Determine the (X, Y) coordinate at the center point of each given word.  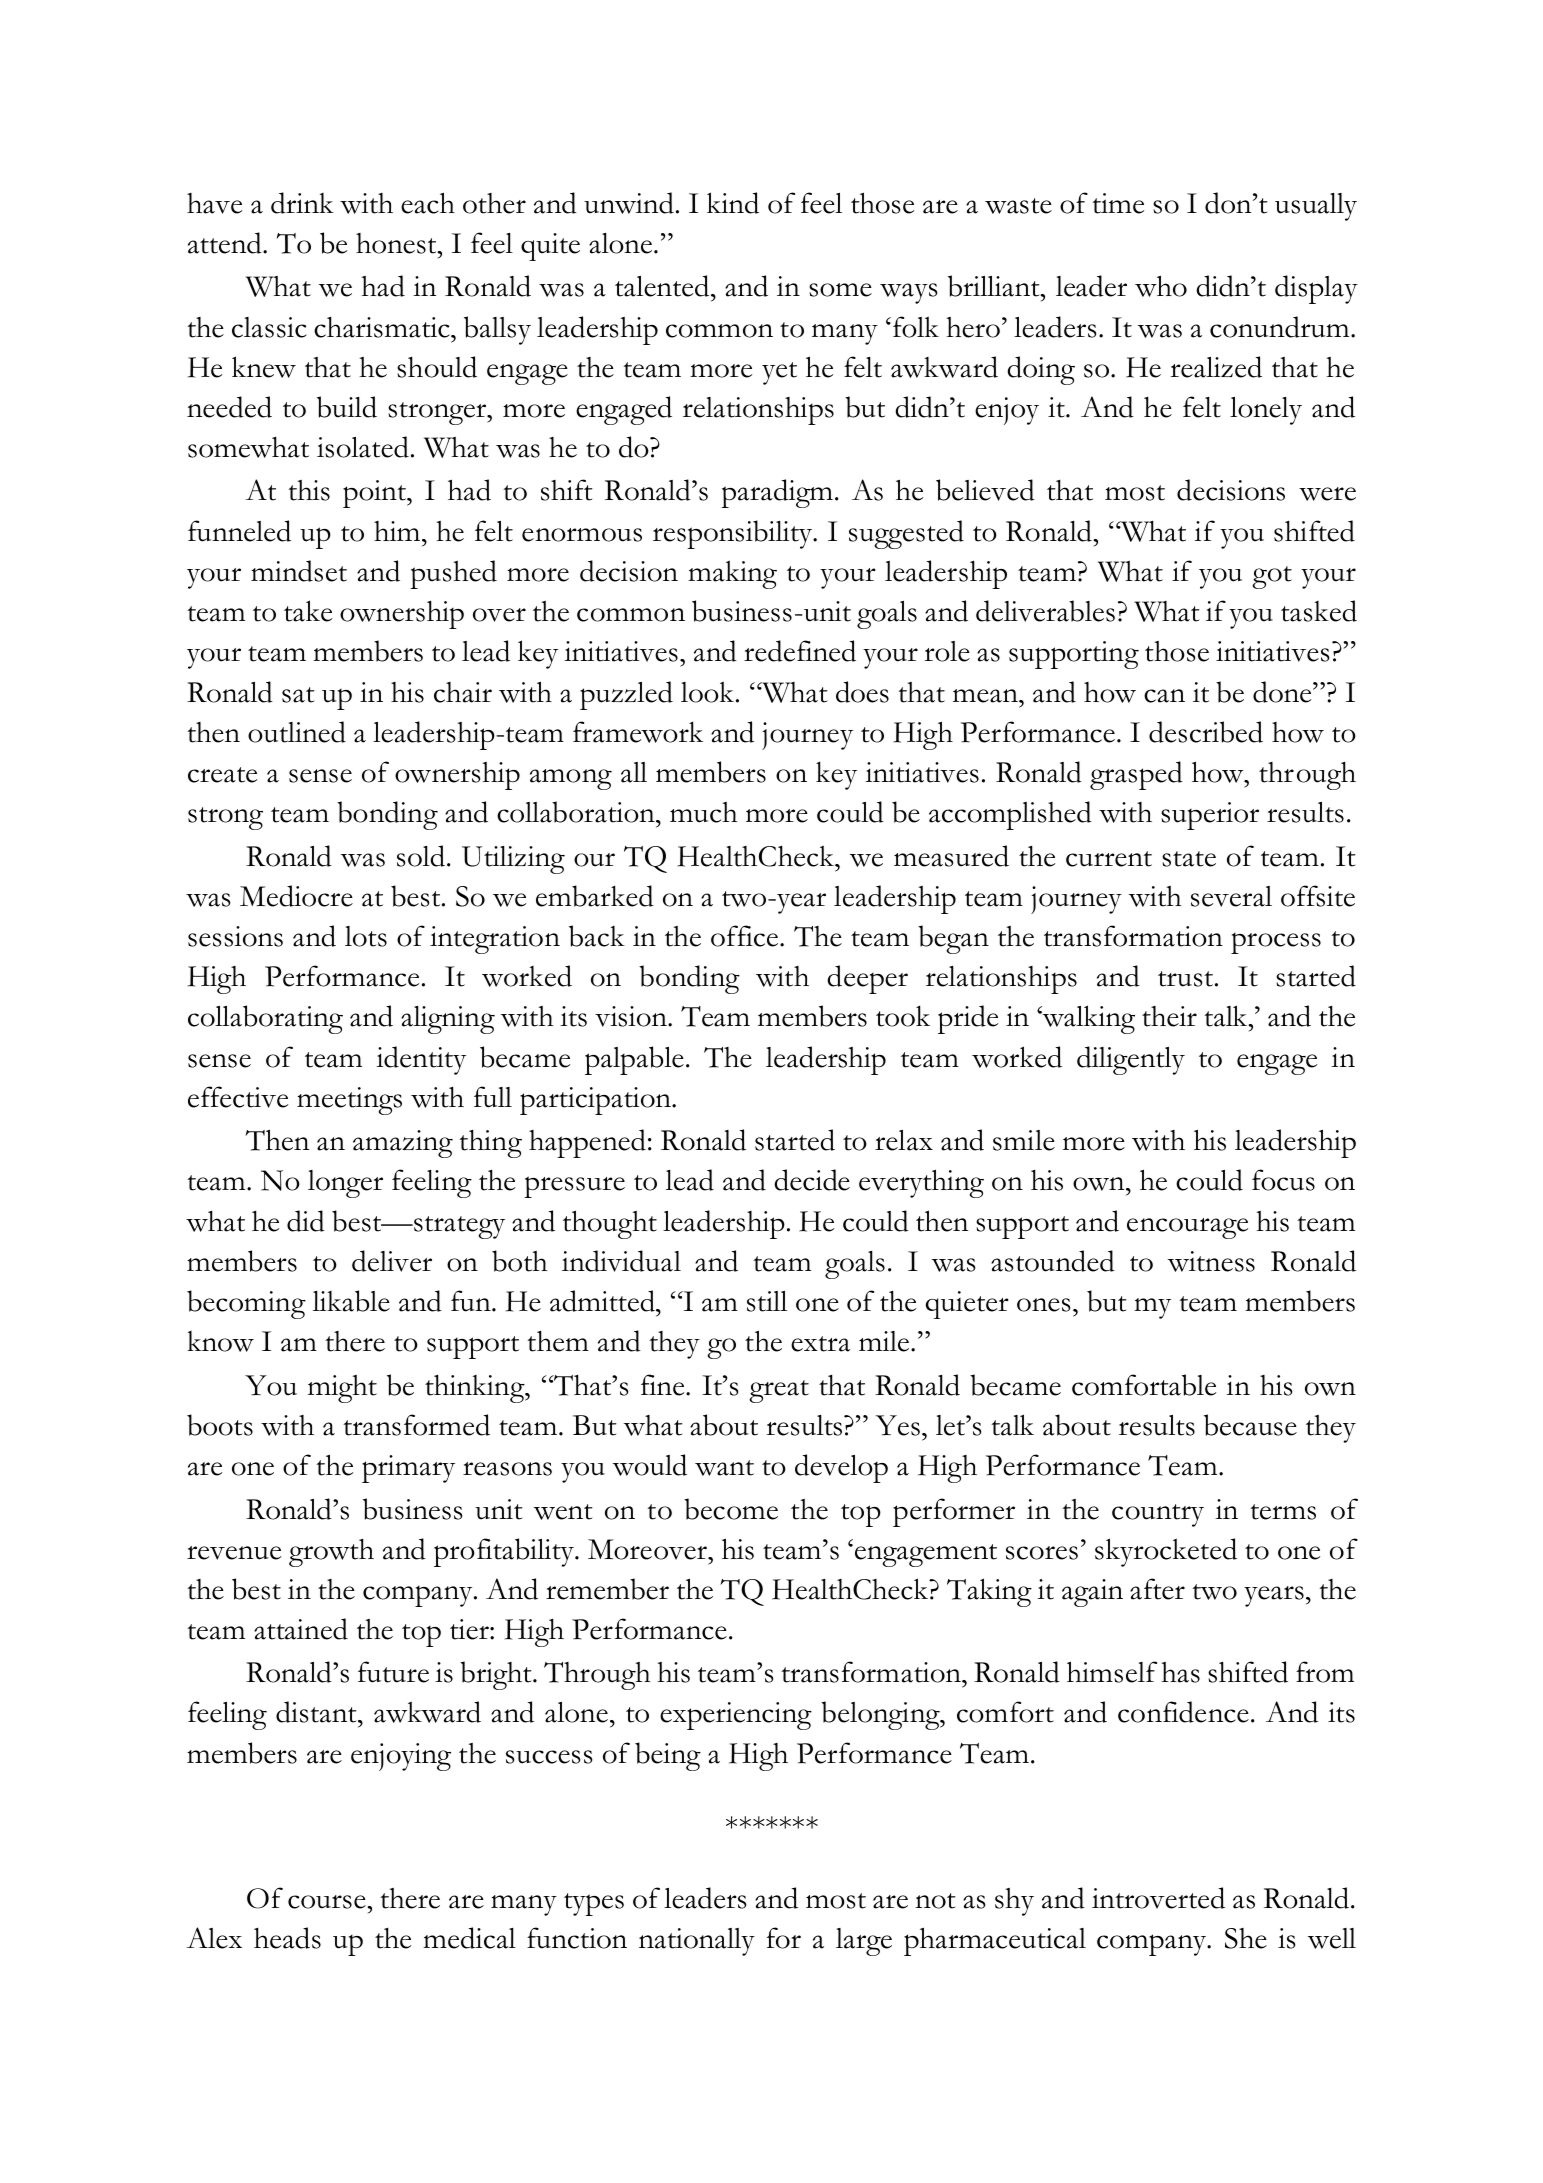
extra (820, 1344)
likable (351, 1301)
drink (302, 203)
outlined (297, 732)
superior (1210, 816)
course (328, 1902)
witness (1211, 1261)
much (704, 812)
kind (733, 203)
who (1161, 286)
